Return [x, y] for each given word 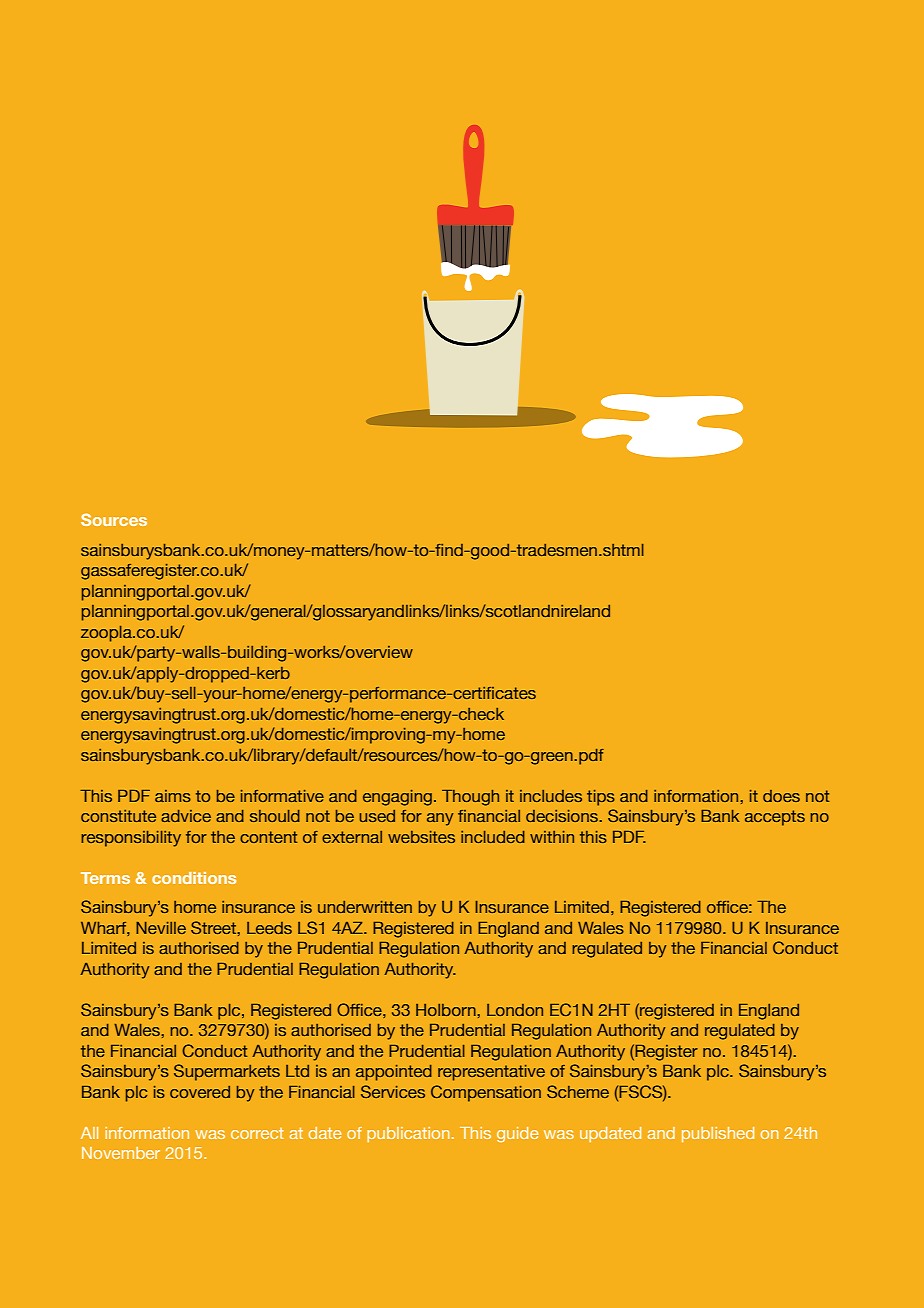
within [552, 837]
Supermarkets [227, 1072]
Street [213, 927]
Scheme [578, 1091]
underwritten [365, 907]
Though [470, 798]
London [515, 1010]
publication [408, 1134]
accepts [775, 818]
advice [186, 816]
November [121, 1153]
